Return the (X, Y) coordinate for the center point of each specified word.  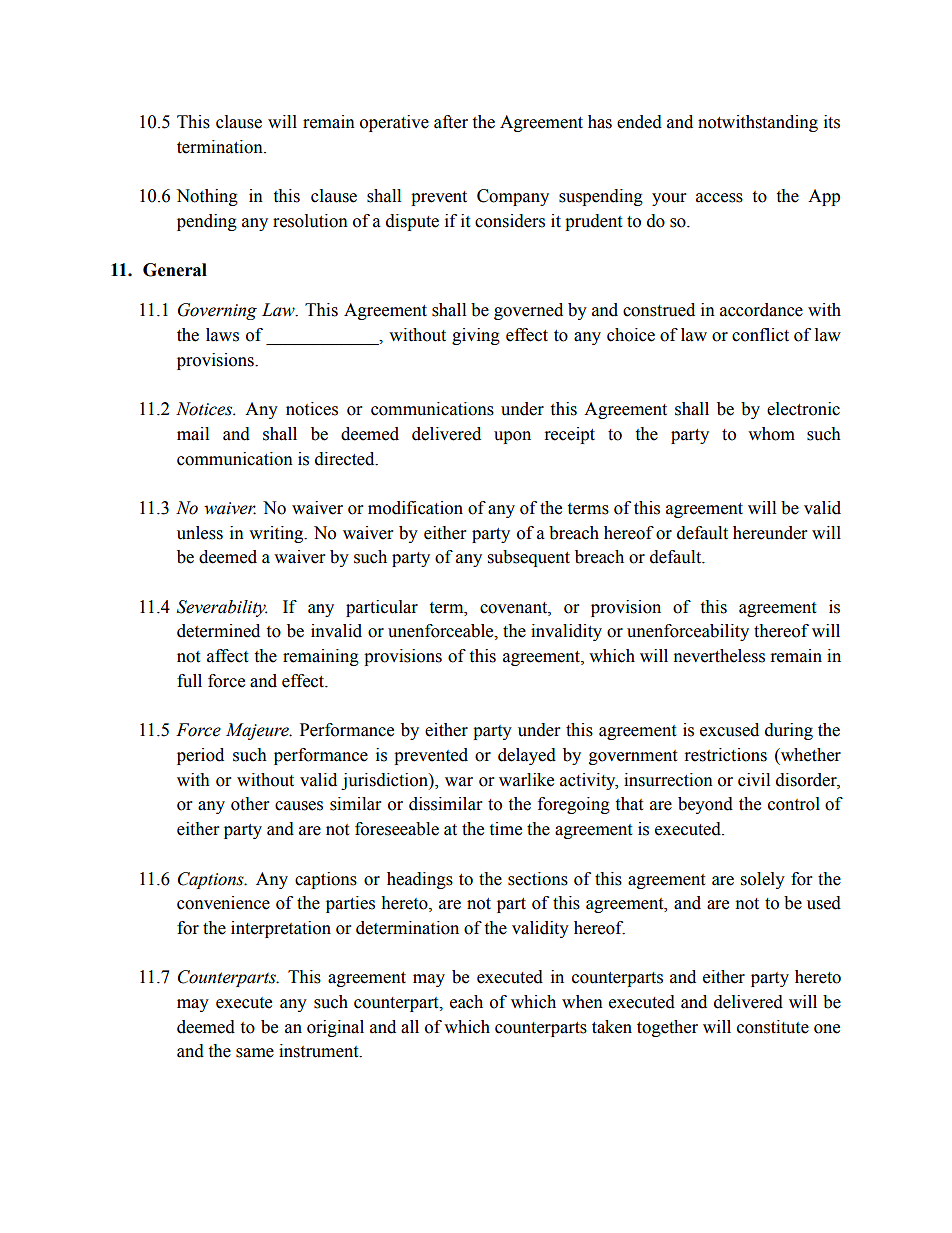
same (255, 1053)
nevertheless (719, 656)
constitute (773, 1027)
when (582, 1002)
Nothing (207, 197)
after (451, 122)
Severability (222, 608)
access (719, 198)
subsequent (529, 558)
